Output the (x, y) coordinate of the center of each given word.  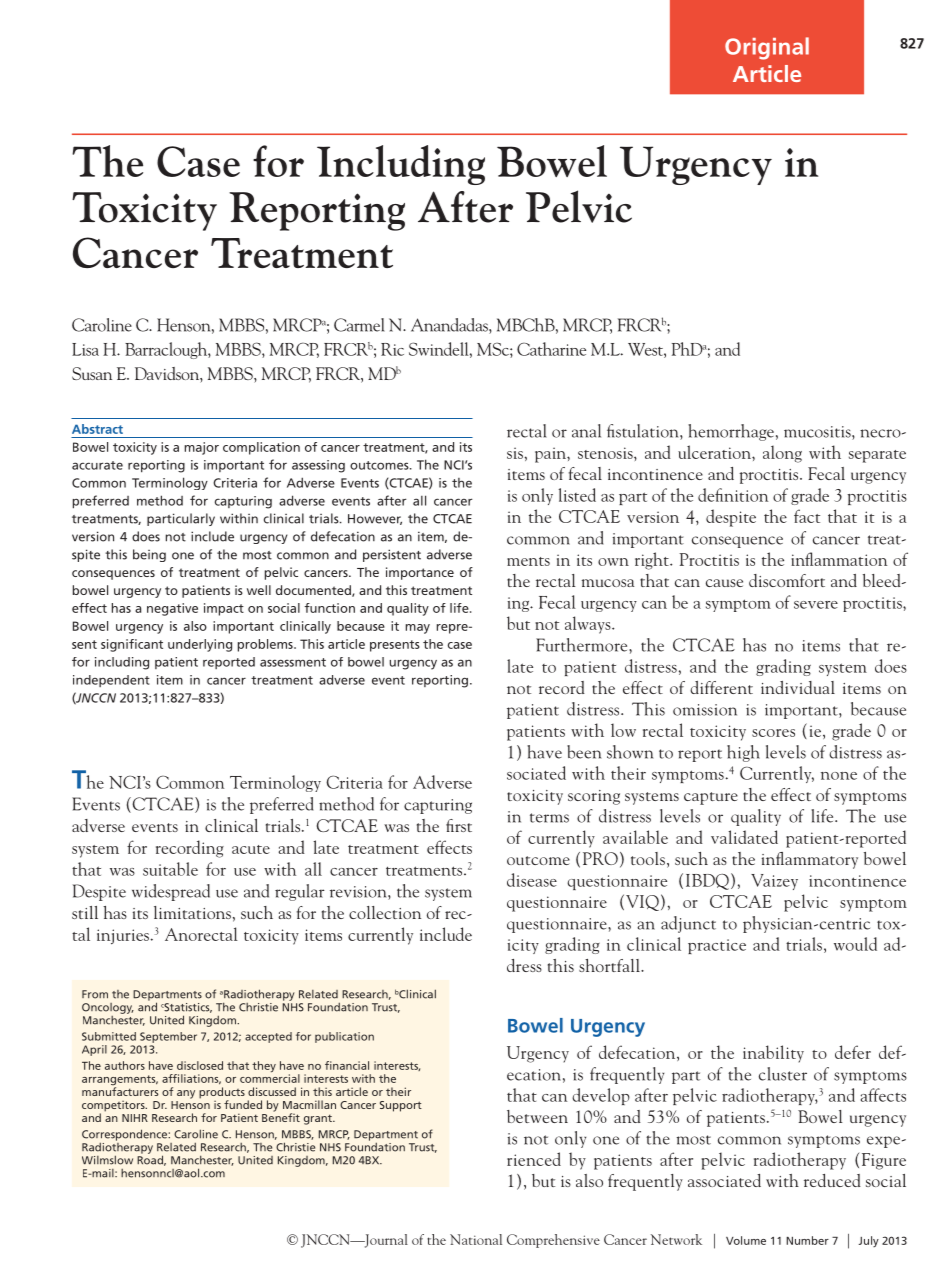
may (418, 629)
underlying (200, 645)
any (186, 1094)
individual (798, 687)
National (476, 1239)
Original (767, 48)
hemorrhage (731, 432)
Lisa (85, 349)
